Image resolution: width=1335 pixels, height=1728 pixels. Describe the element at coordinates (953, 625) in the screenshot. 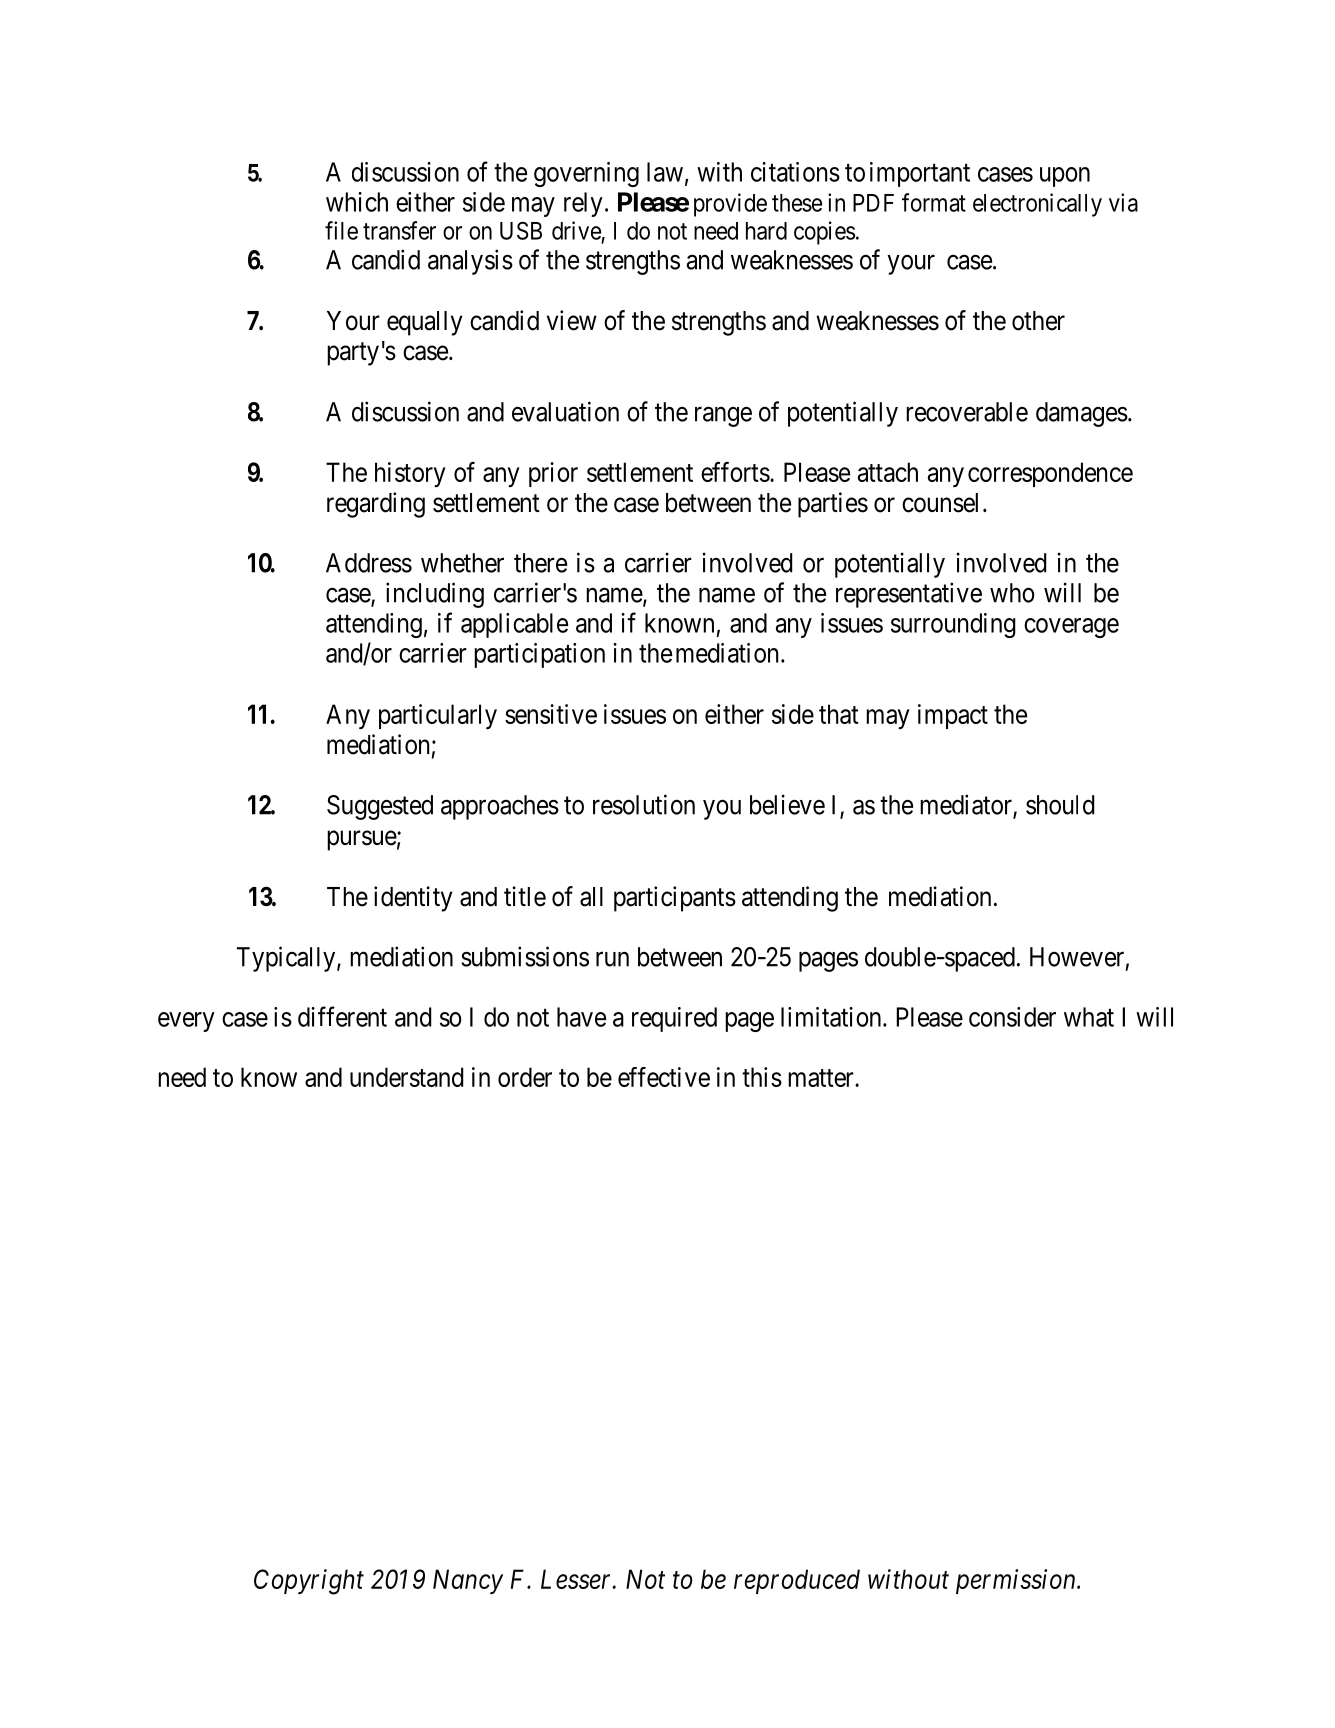

I see `surrounding` at that location.
